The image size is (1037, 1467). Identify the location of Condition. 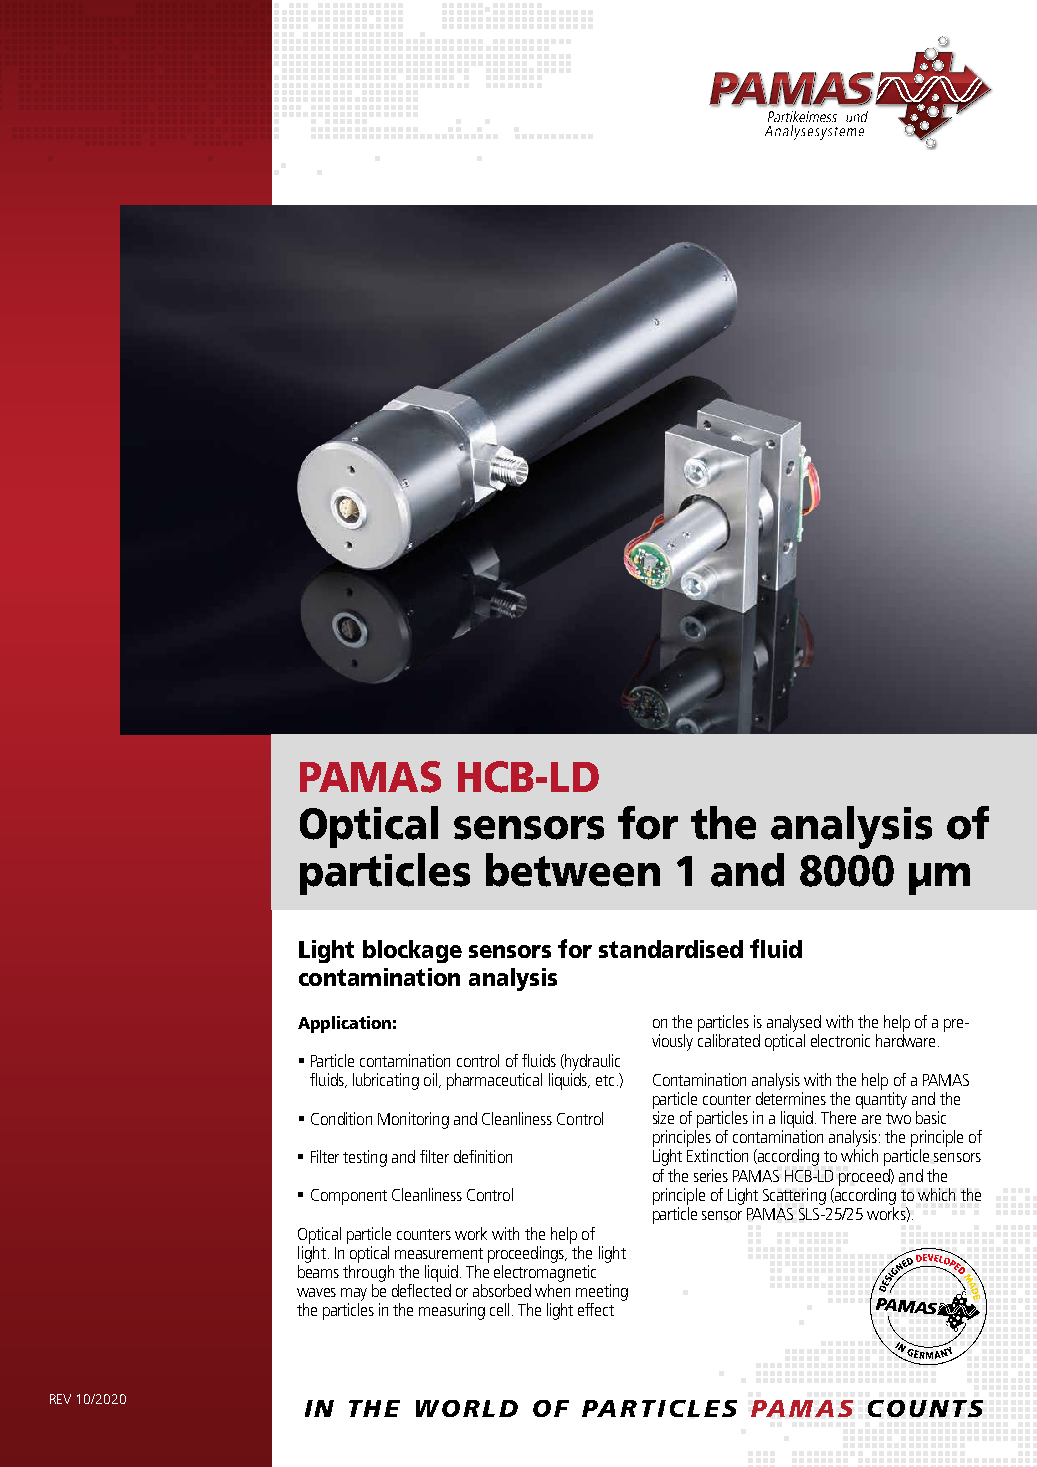
(341, 1118).
